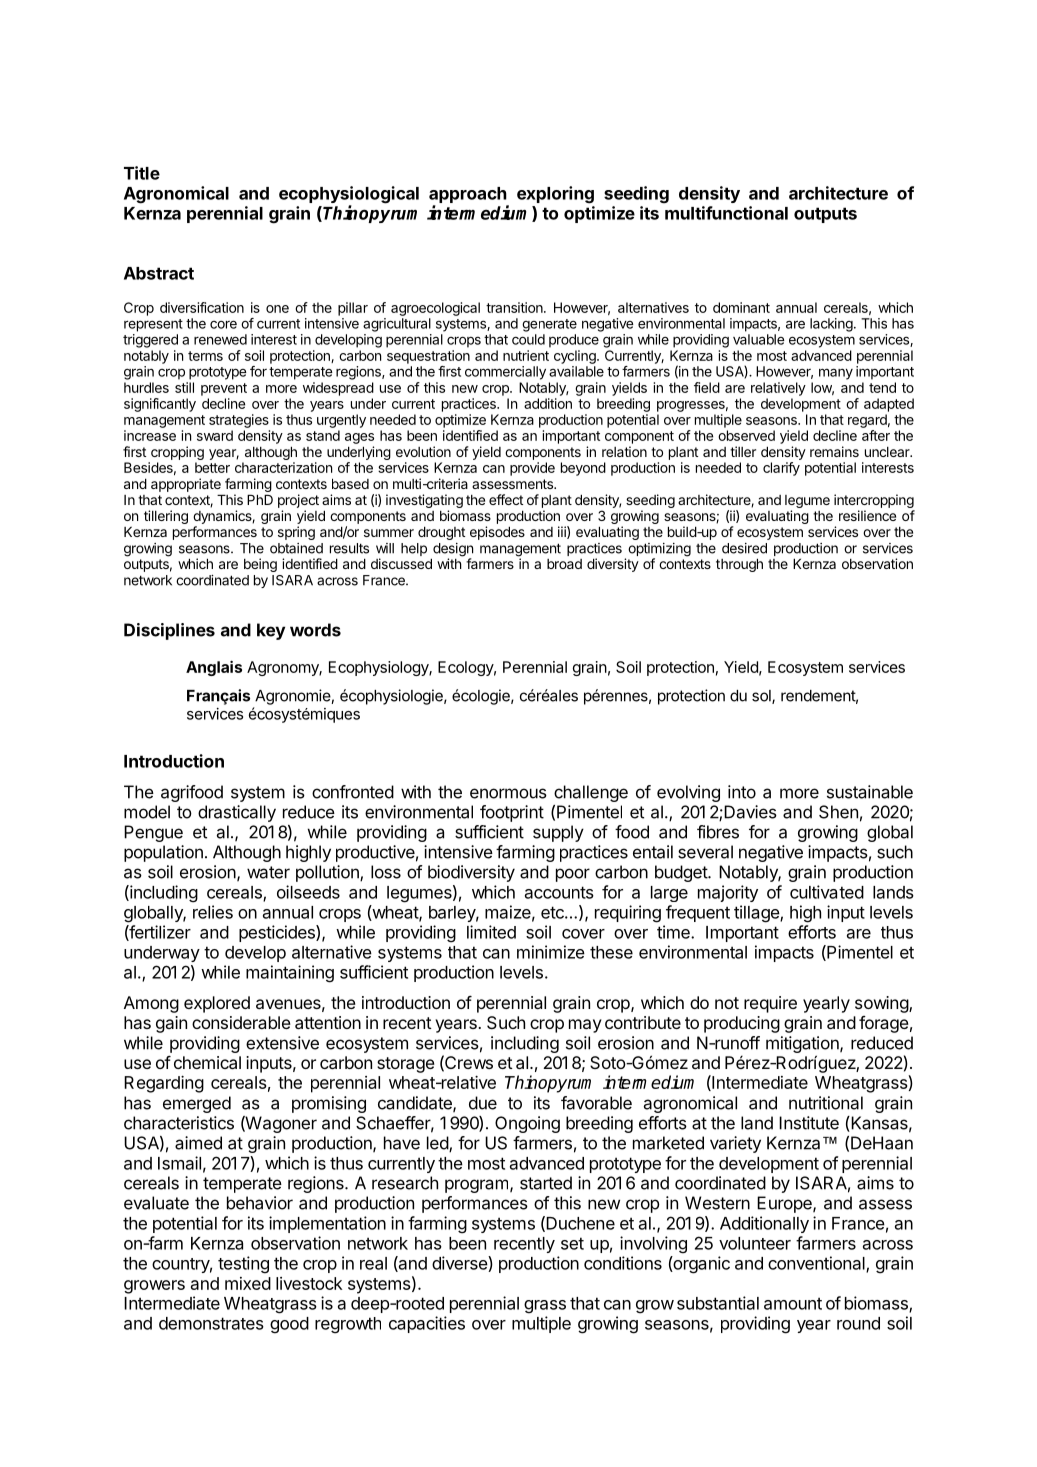 This screenshot has height=1467, width=1037. Describe the element at coordinates (248, 1283) in the screenshot. I see `mixed` at that location.
